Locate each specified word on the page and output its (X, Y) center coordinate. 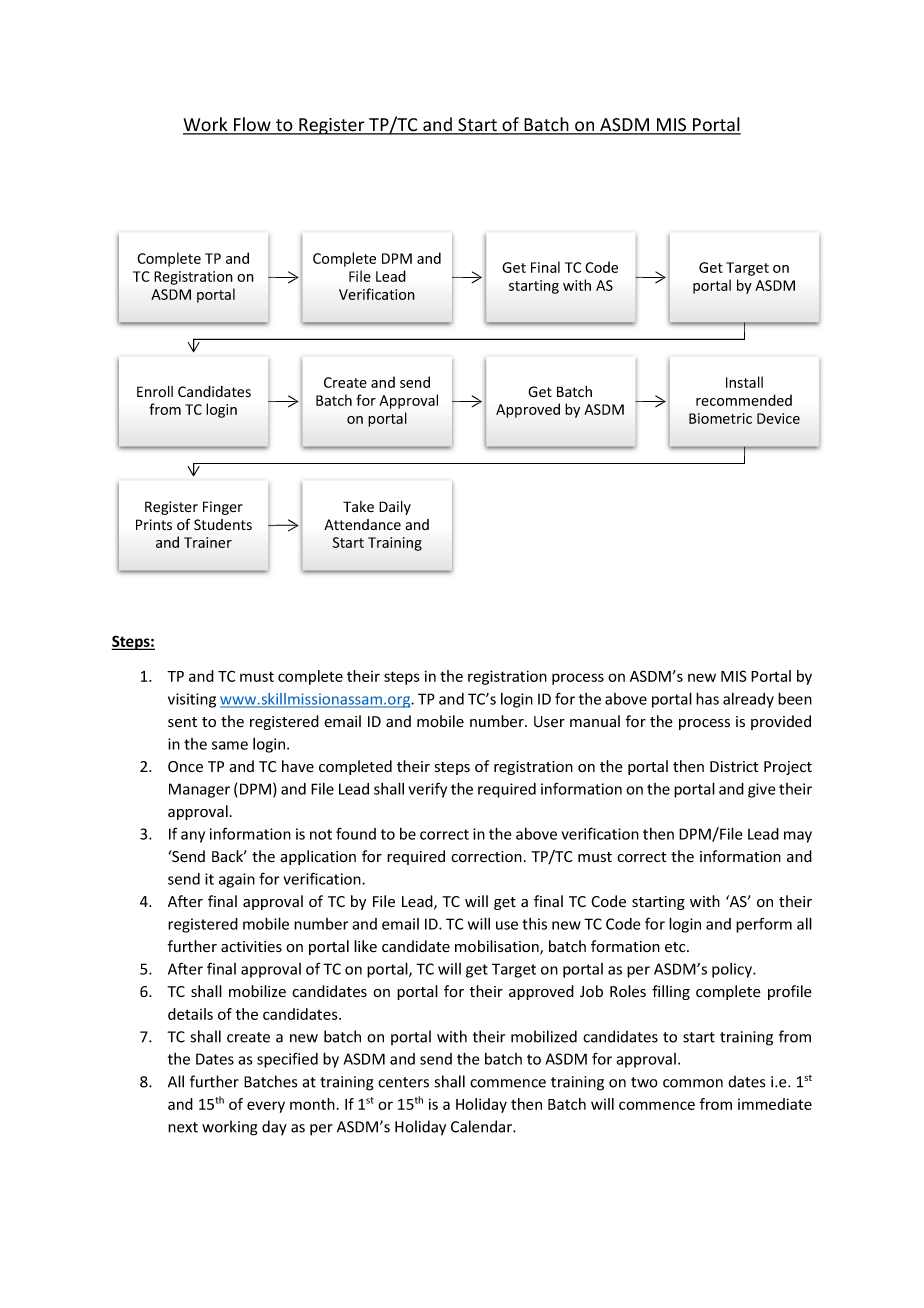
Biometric (720, 418)
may (798, 837)
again (237, 880)
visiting (192, 700)
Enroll (155, 391)
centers (403, 1082)
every (266, 1107)
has (707, 698)
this (534, 924)
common (693, 1083)
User (549, 722)
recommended (744, 400)
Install (744, 382)
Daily (395, 508)
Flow (252, 125)
